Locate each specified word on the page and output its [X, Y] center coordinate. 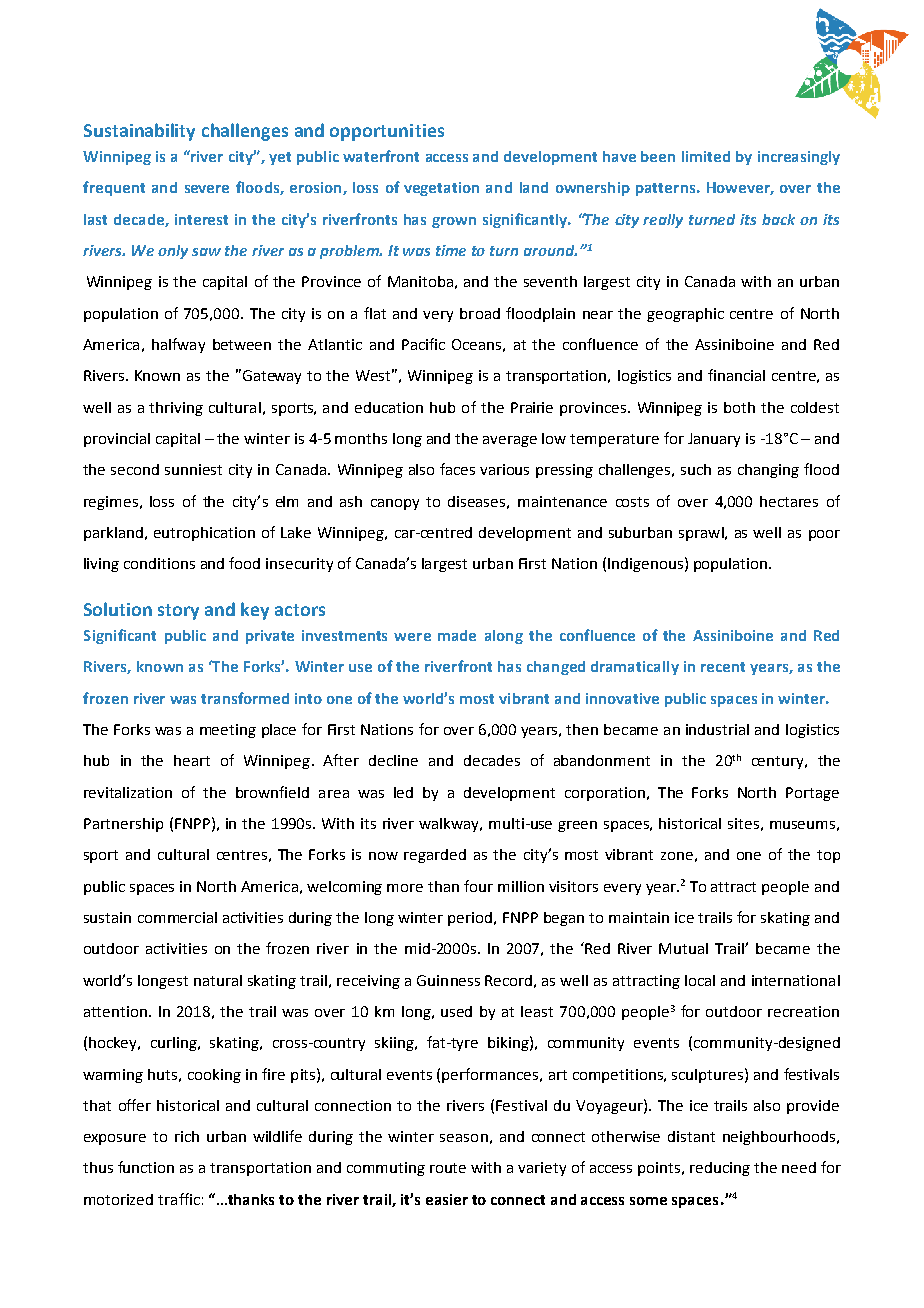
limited [706, 156]
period [470, 919]
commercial [177, 917]
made [457, 635]
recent [723, 667]
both [739, 407]
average [510, 441]
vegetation [441, 189]
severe [207, 189]
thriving [176, 409]
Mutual [683, 948]
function [146, 1167]
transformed [245, 698]
